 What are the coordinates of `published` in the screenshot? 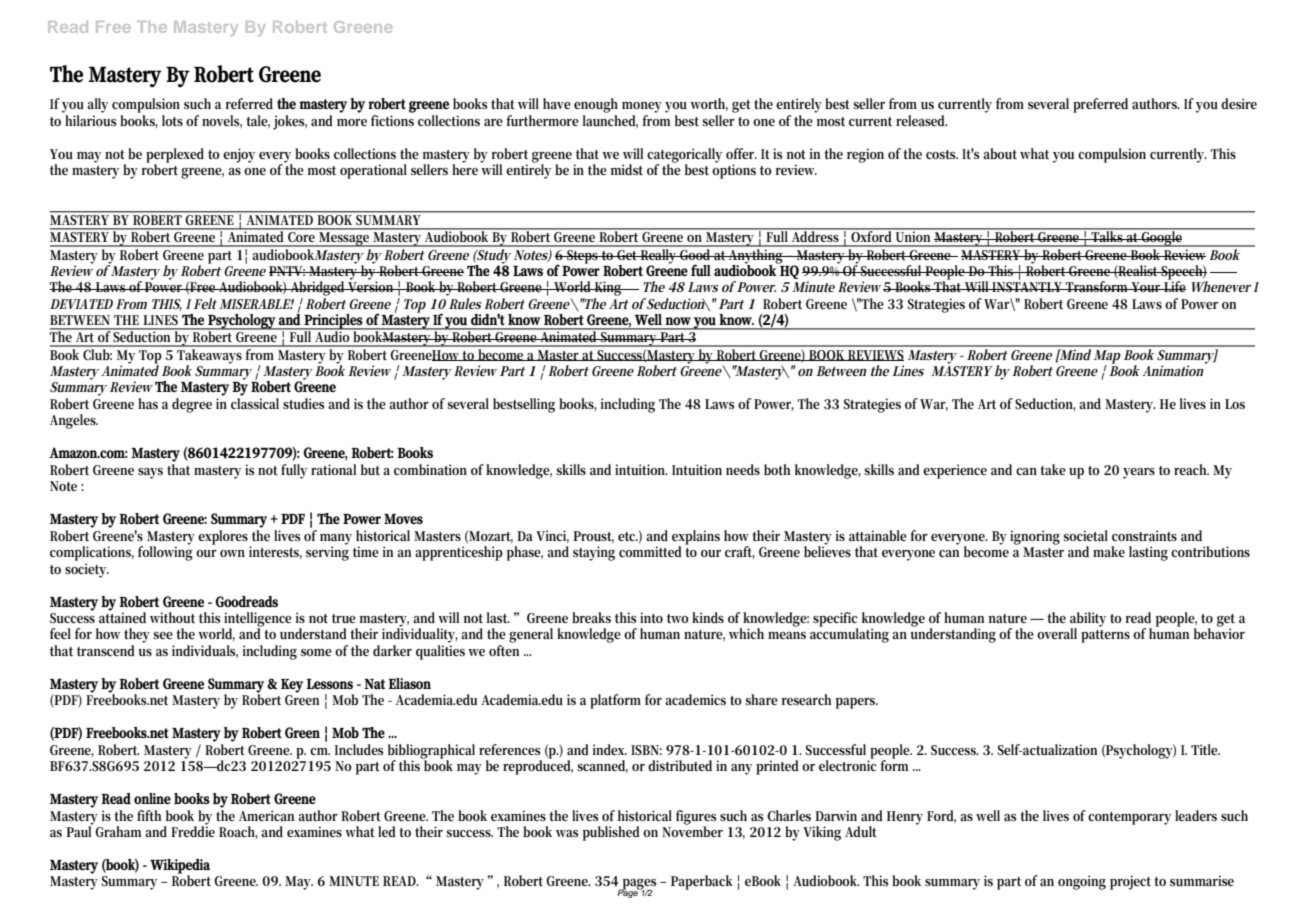 It's located at (611, 833).
